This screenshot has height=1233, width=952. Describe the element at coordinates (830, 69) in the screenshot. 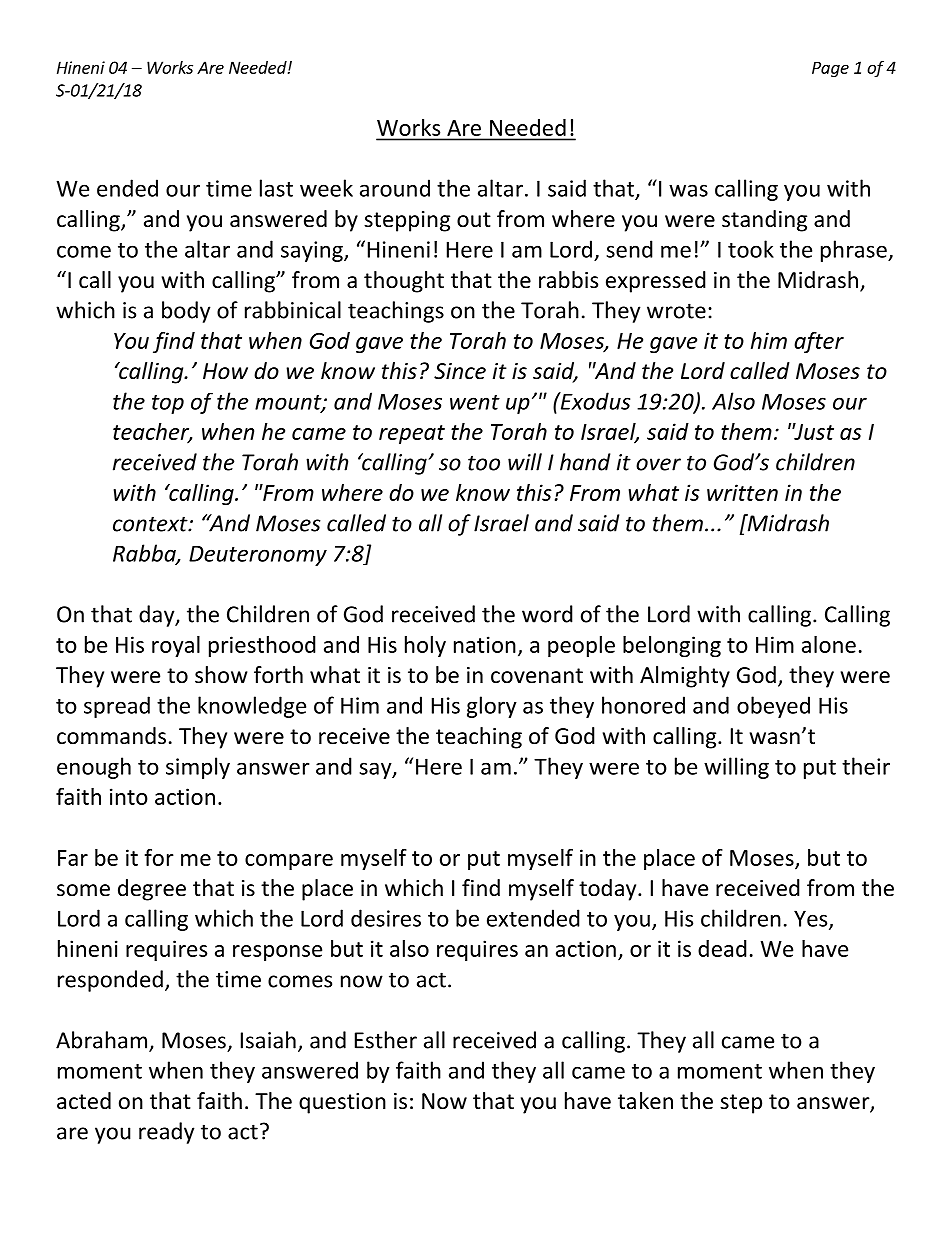

I see `Page` at that location.
